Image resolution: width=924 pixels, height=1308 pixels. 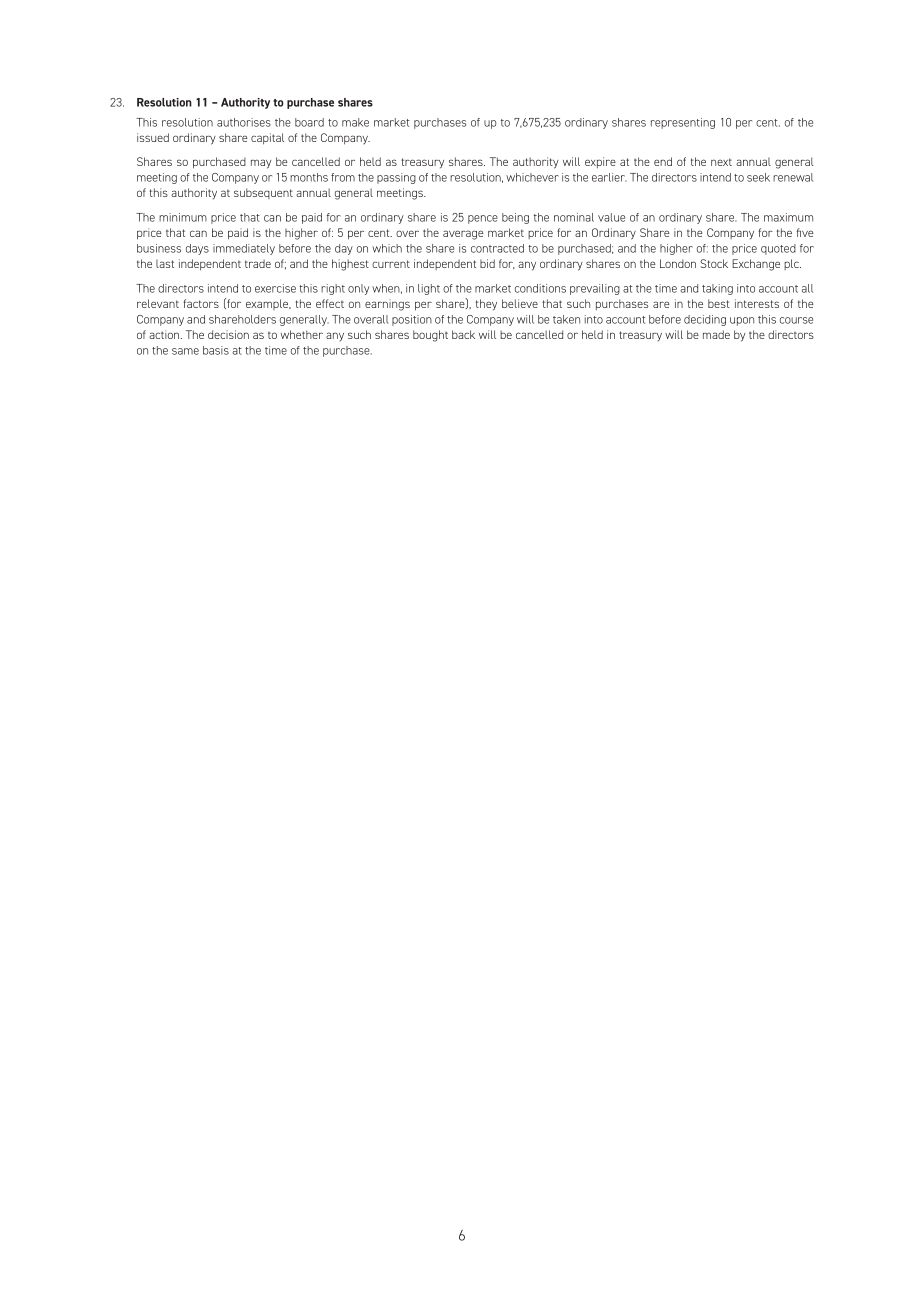 What do you see at coordinates (487, 263) in the screenshot?
I see `bid` at bounding box center [487, 263].
